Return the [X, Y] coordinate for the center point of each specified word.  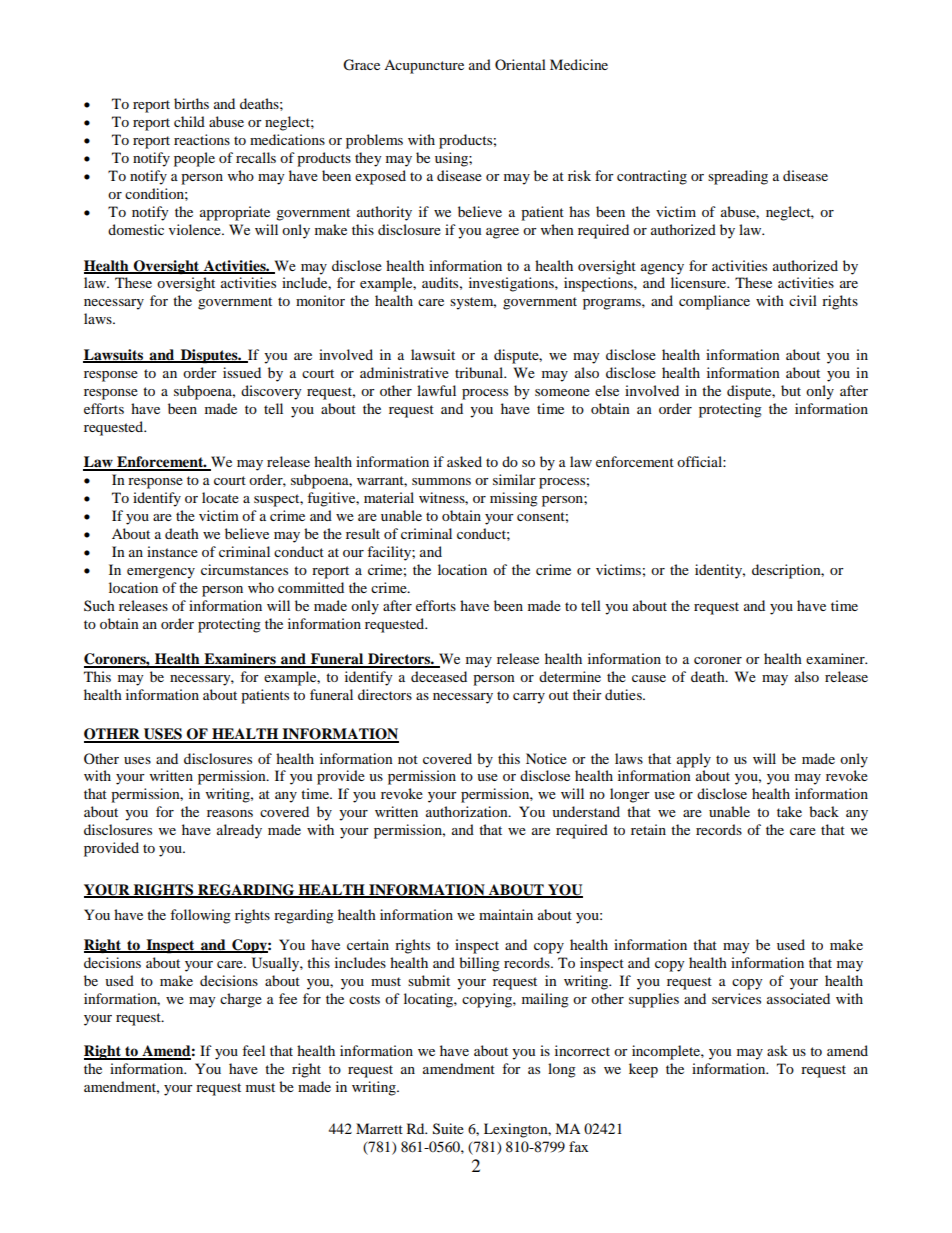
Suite [448, 1129]
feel [253, 1050]
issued [242, 372]
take [789, 811]
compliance [714, 302]
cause [649, 678]
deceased [439, 676]
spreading [738, 177]
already [239, 831]
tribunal [480, 372]
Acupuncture [424, 67]
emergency [161, 573]
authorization [468, 811]
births [191, 103]
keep [643, 1070]
